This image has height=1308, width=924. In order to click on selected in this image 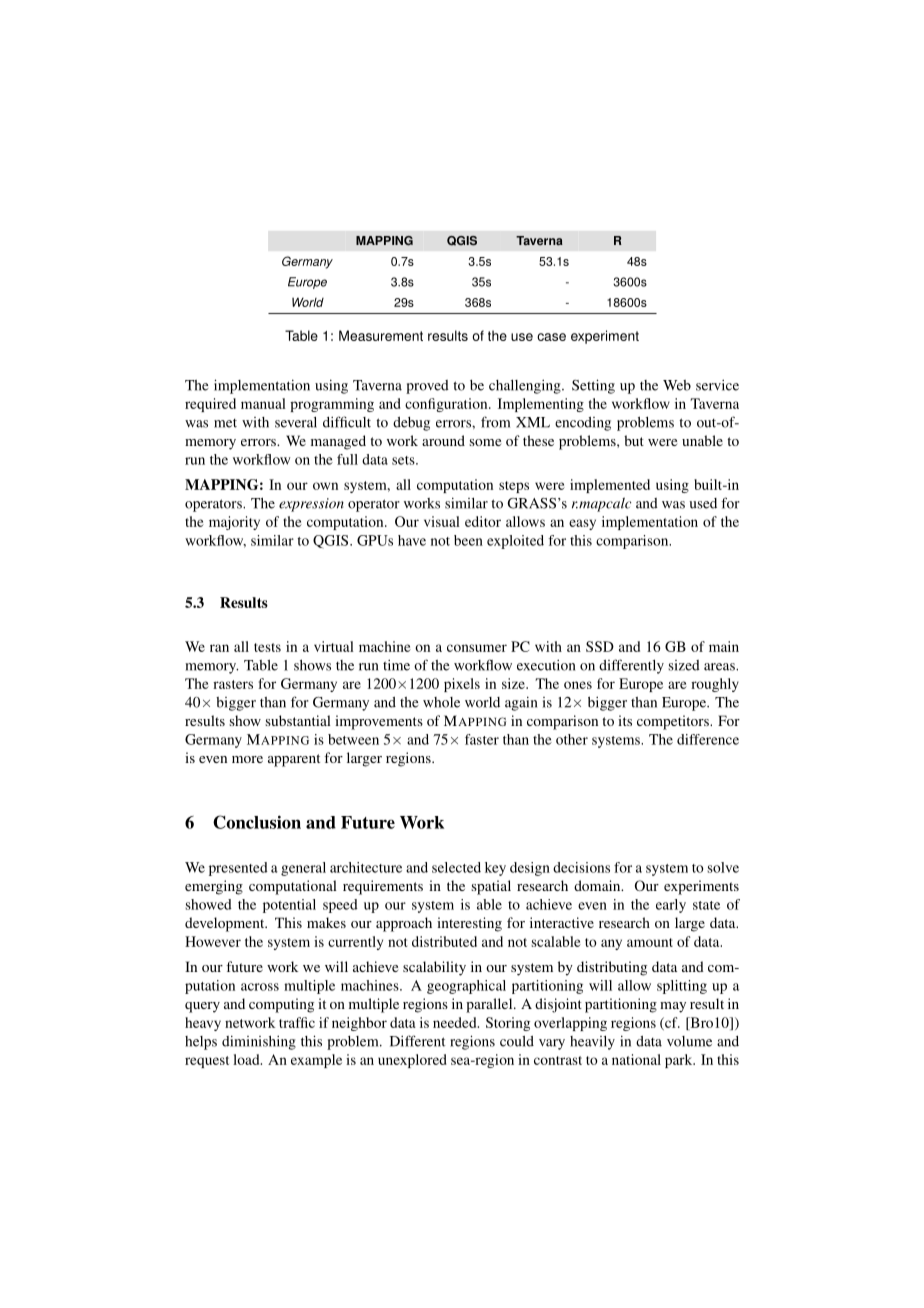, I will do `click(456, 867)`.
